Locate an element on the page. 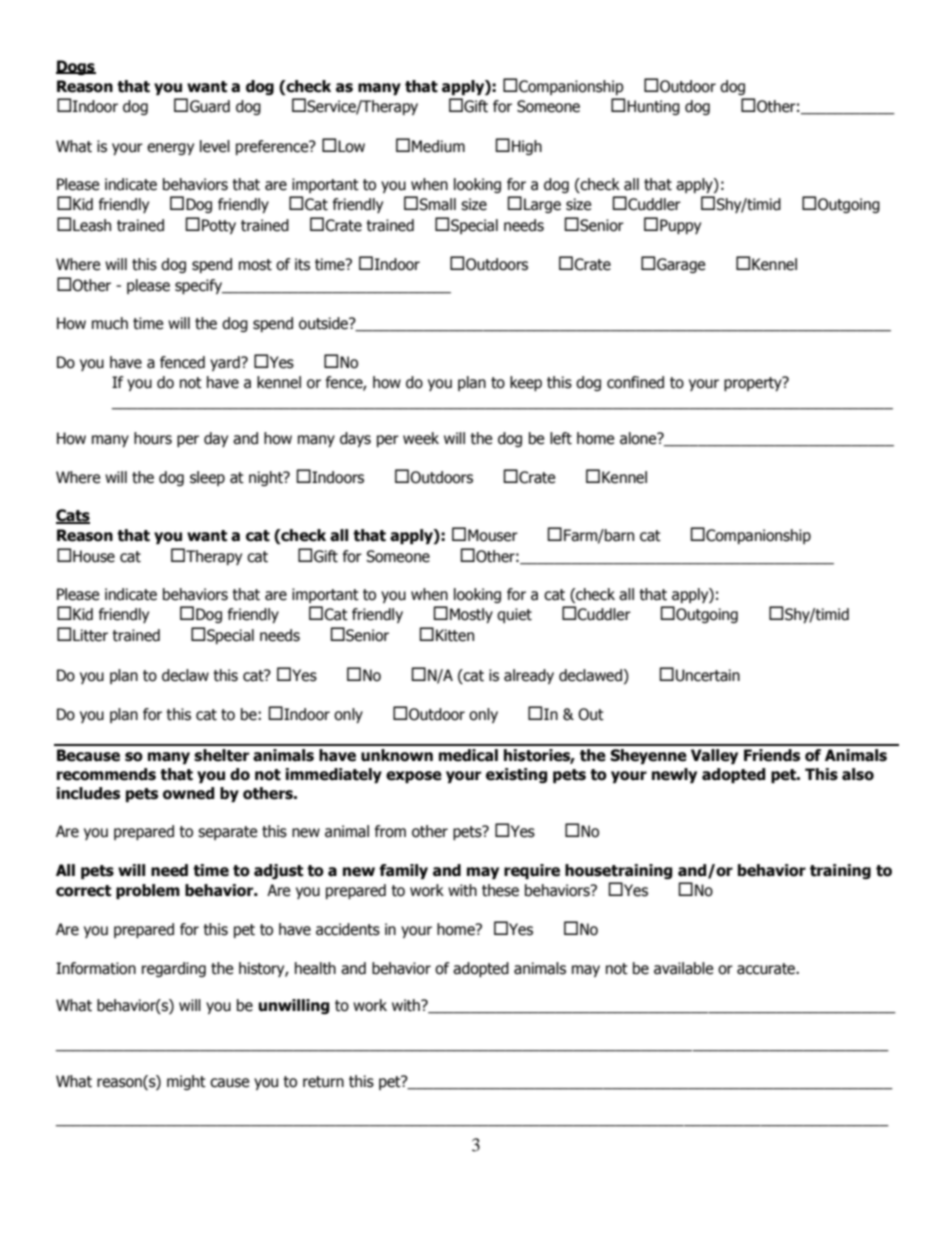 The image size is (952, 1233). accurate is located at coordinates (767, 969).
